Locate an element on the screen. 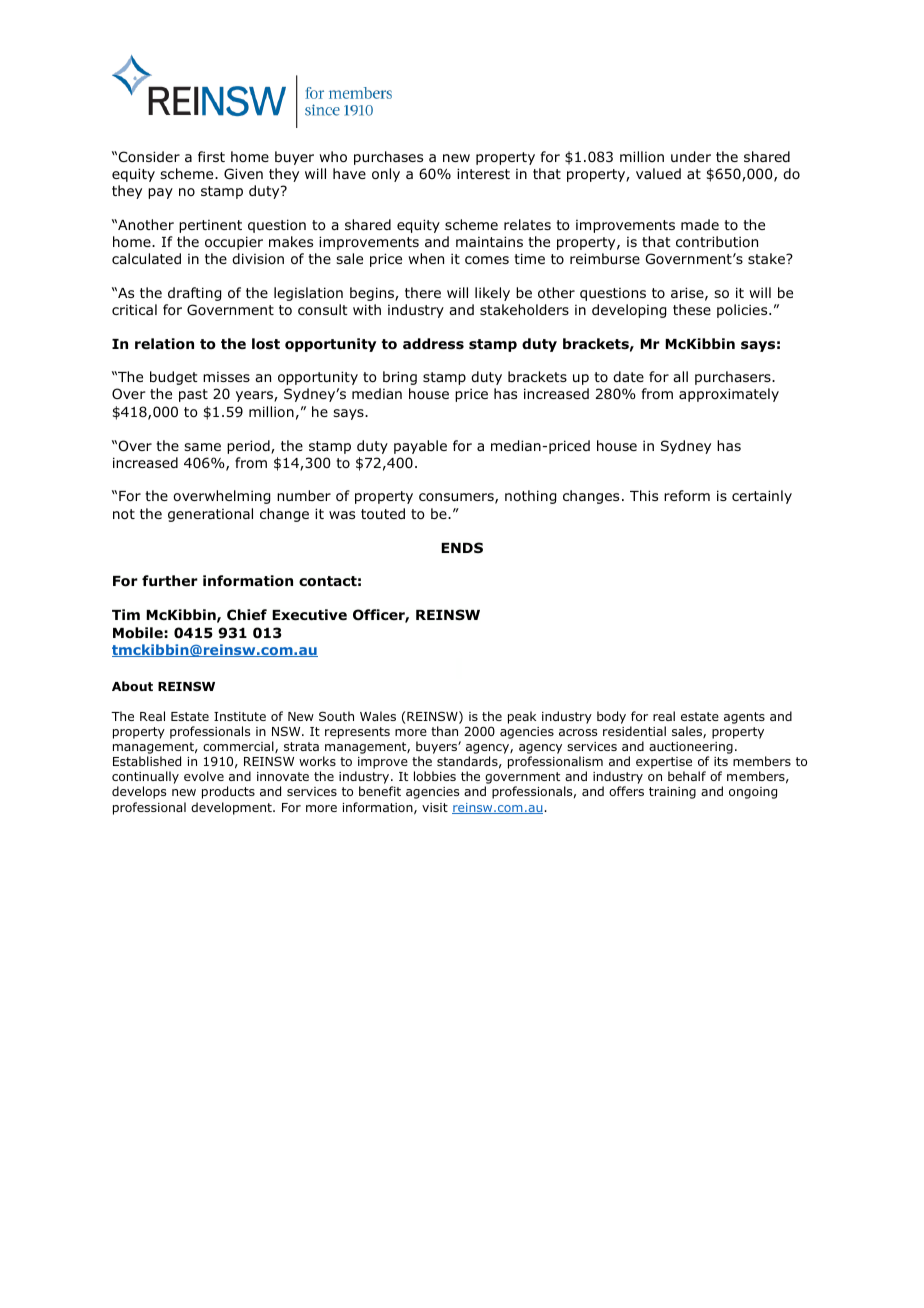  reform is located at coordinates (687, 495).
